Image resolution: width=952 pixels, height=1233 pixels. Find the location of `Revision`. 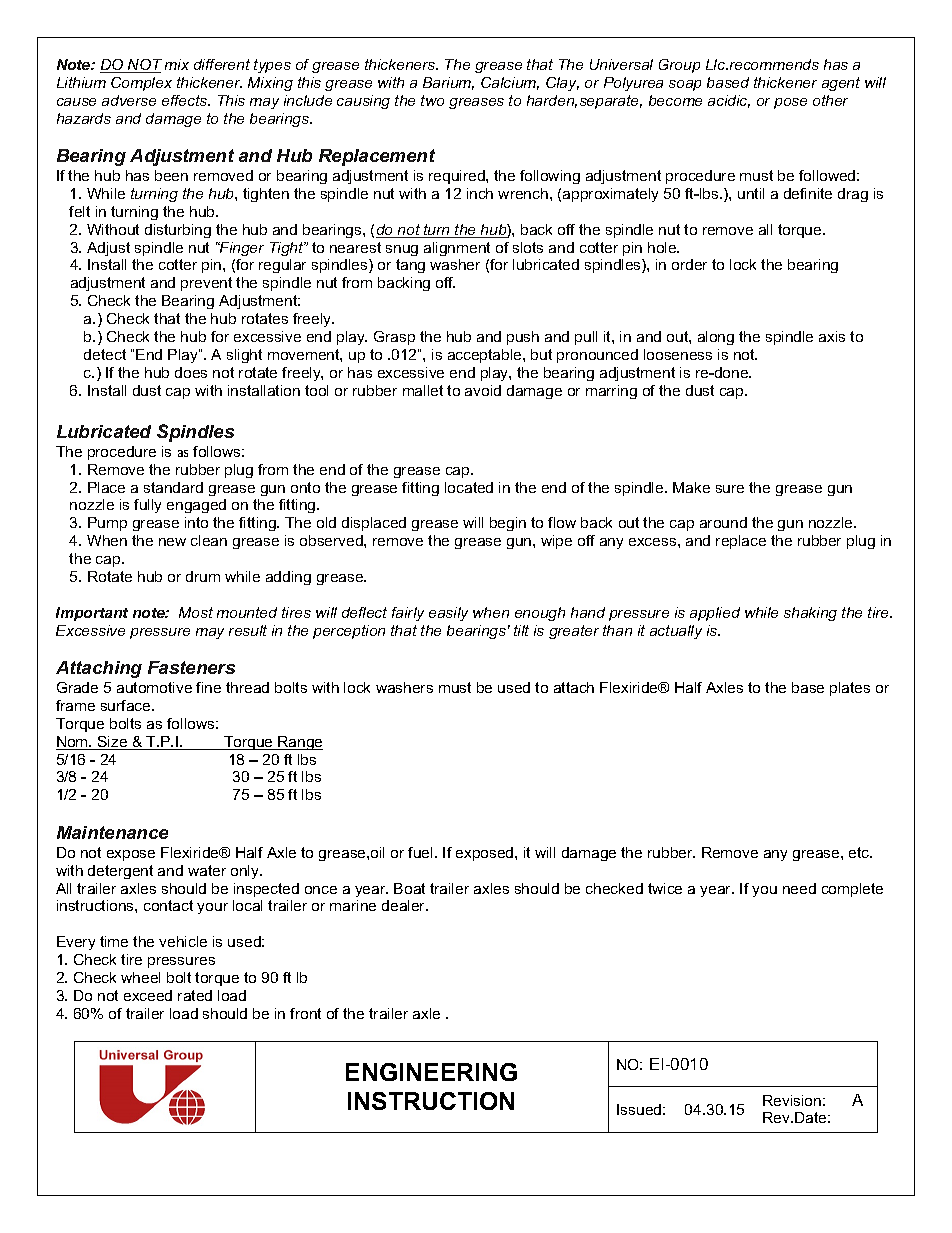

Revision is located at coordinates (792, 1100).
